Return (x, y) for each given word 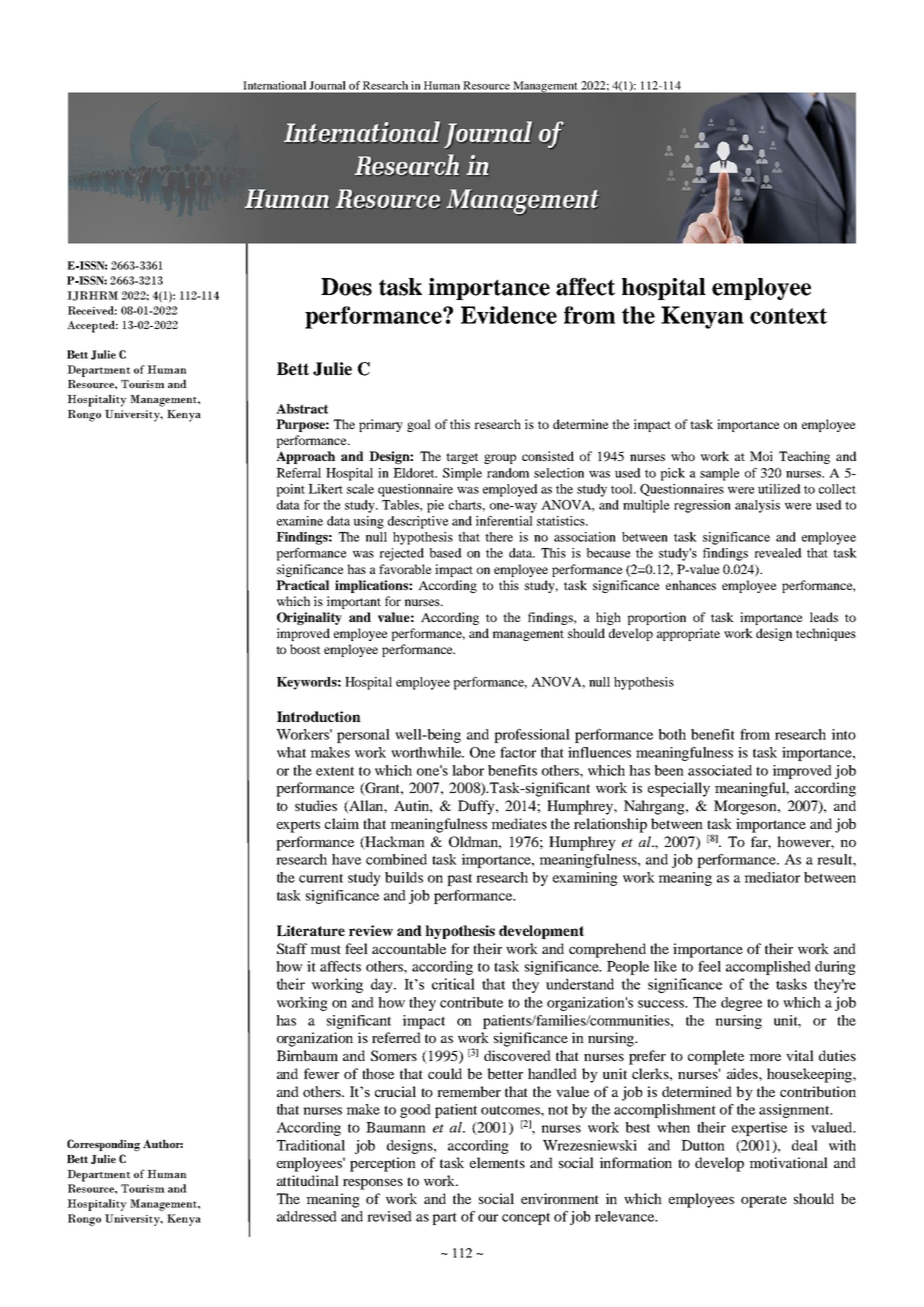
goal (419, 425)
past (459, 879)
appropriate (688, 634)
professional (532, 736)
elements (497, 1162)
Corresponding (103, 1145)
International (275, 85)
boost (305, 649)
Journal (327, 85)
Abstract (302, 409)
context (788, 316)
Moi (761, 456)
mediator (772, 877)
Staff (292, 948)
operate (764, 1201)
